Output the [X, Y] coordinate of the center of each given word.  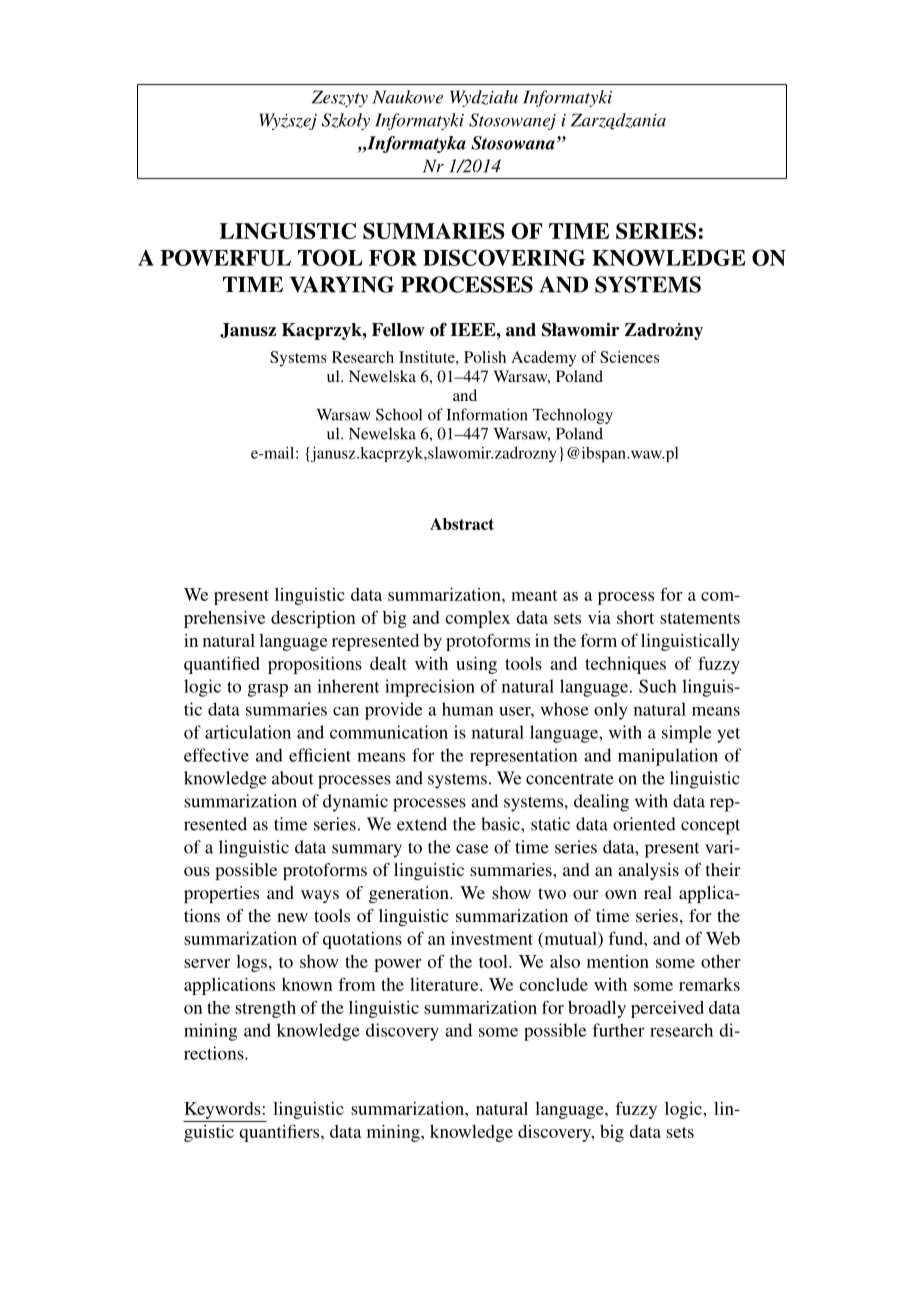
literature [445, 984]
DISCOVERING [504, 257]
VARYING [342, 284]
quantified [222, 665]
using [476, 665]
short [635, 617]
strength [265, 1009]
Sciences [629, 357]
